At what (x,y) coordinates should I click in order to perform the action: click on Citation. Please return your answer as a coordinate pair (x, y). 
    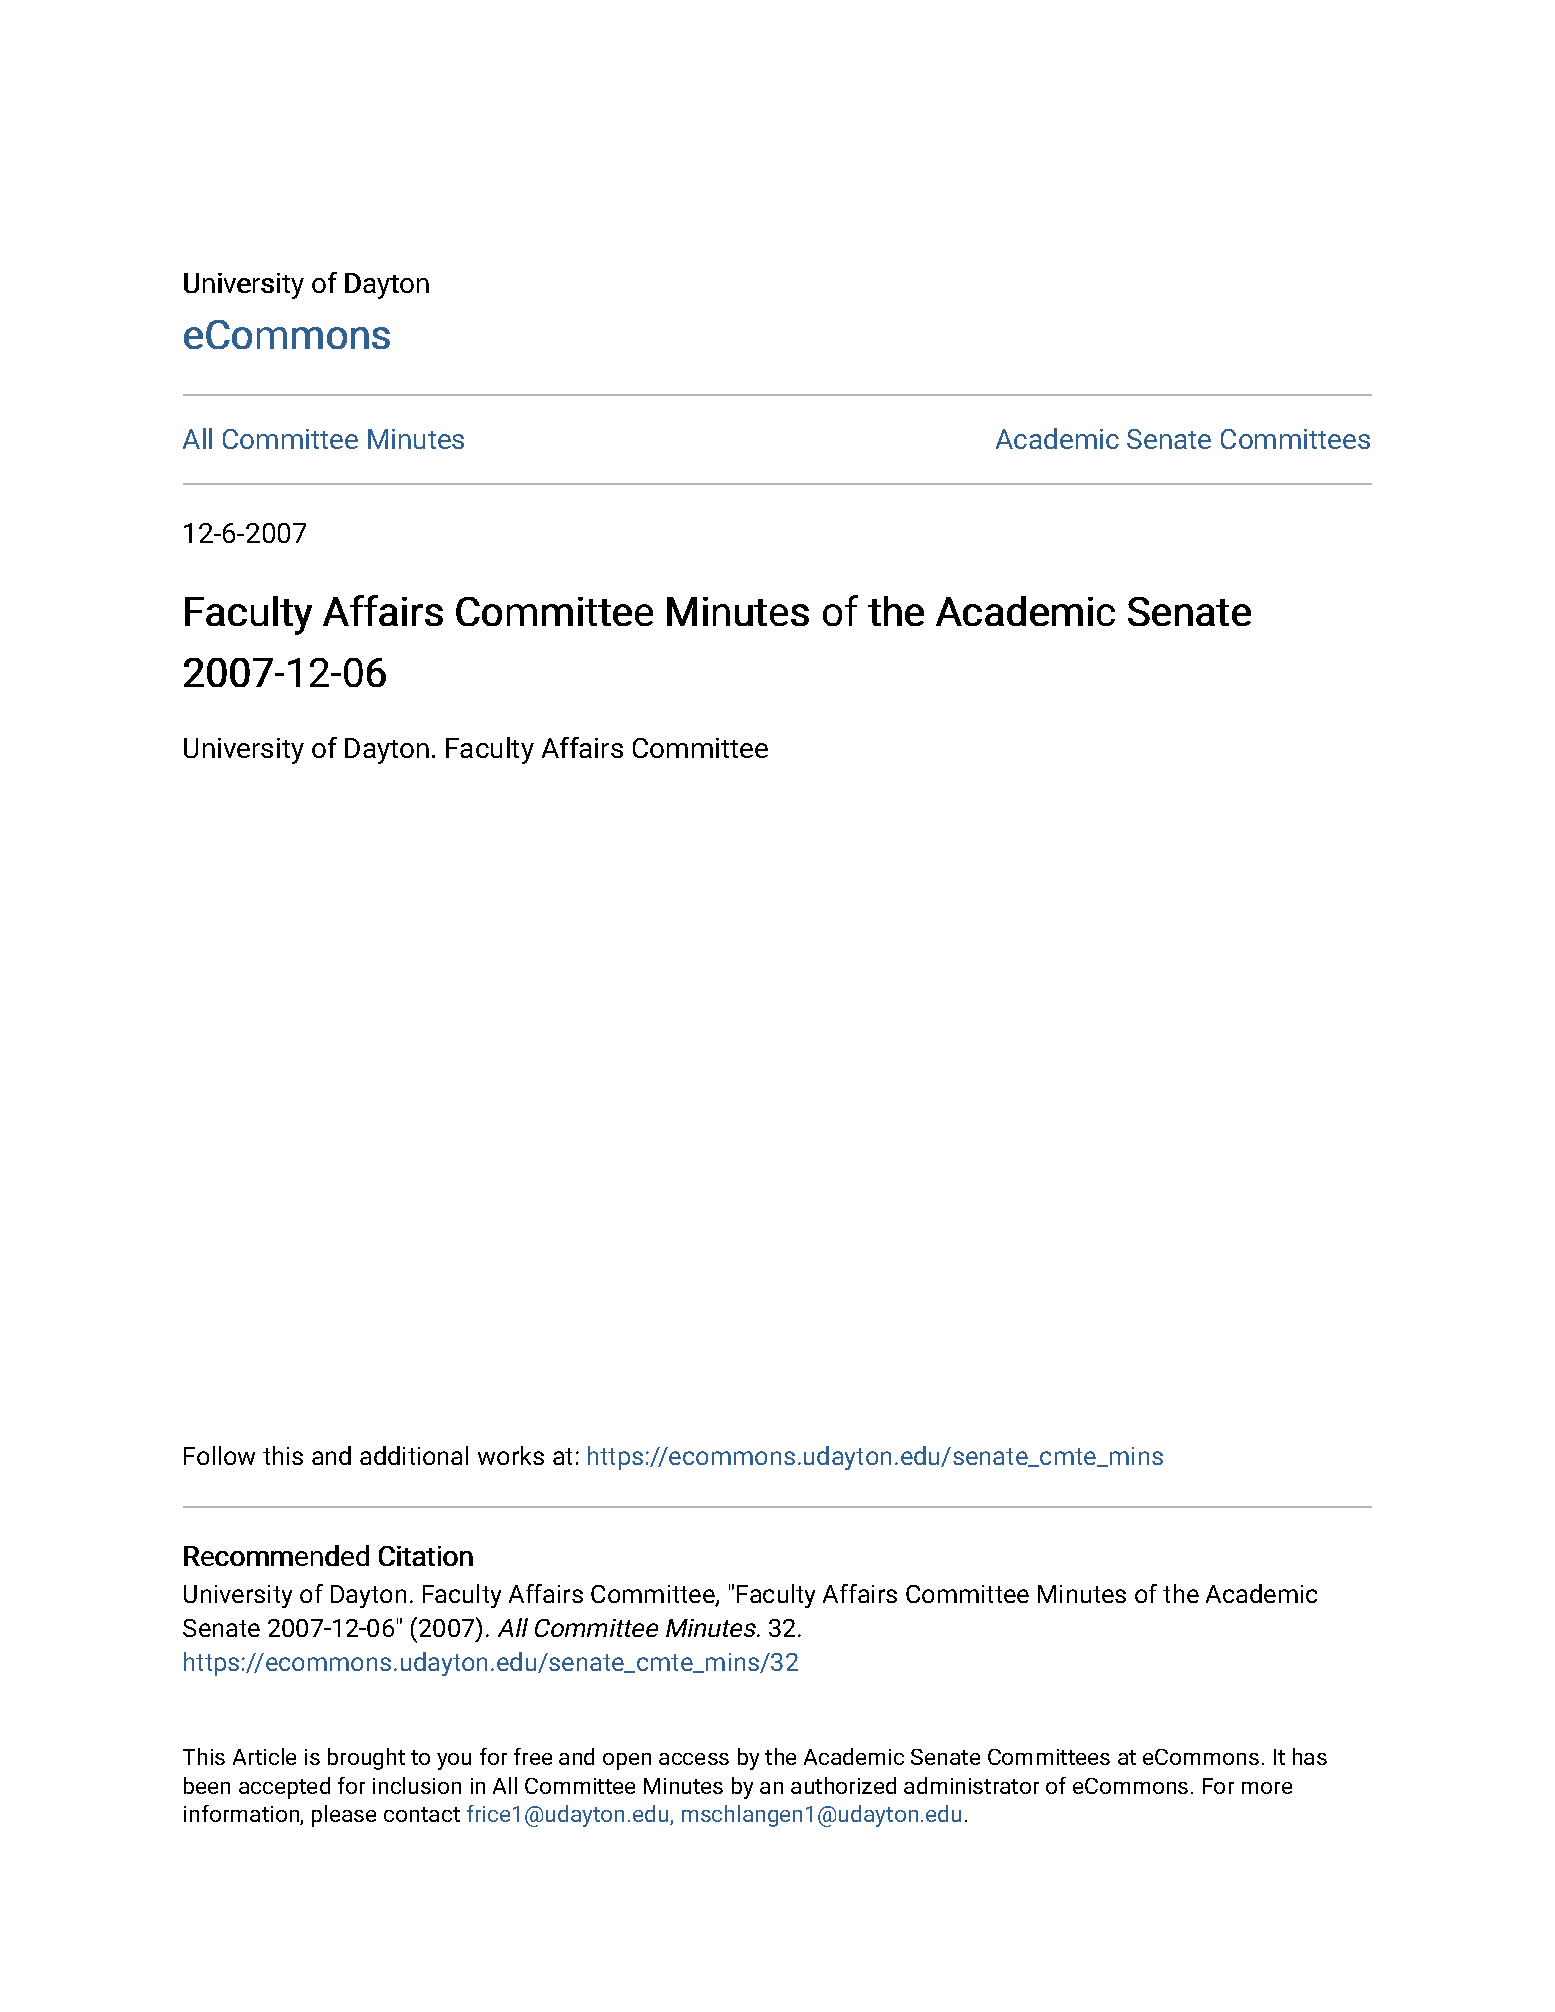
    Looking at the image, I should click on (426, 1556).
